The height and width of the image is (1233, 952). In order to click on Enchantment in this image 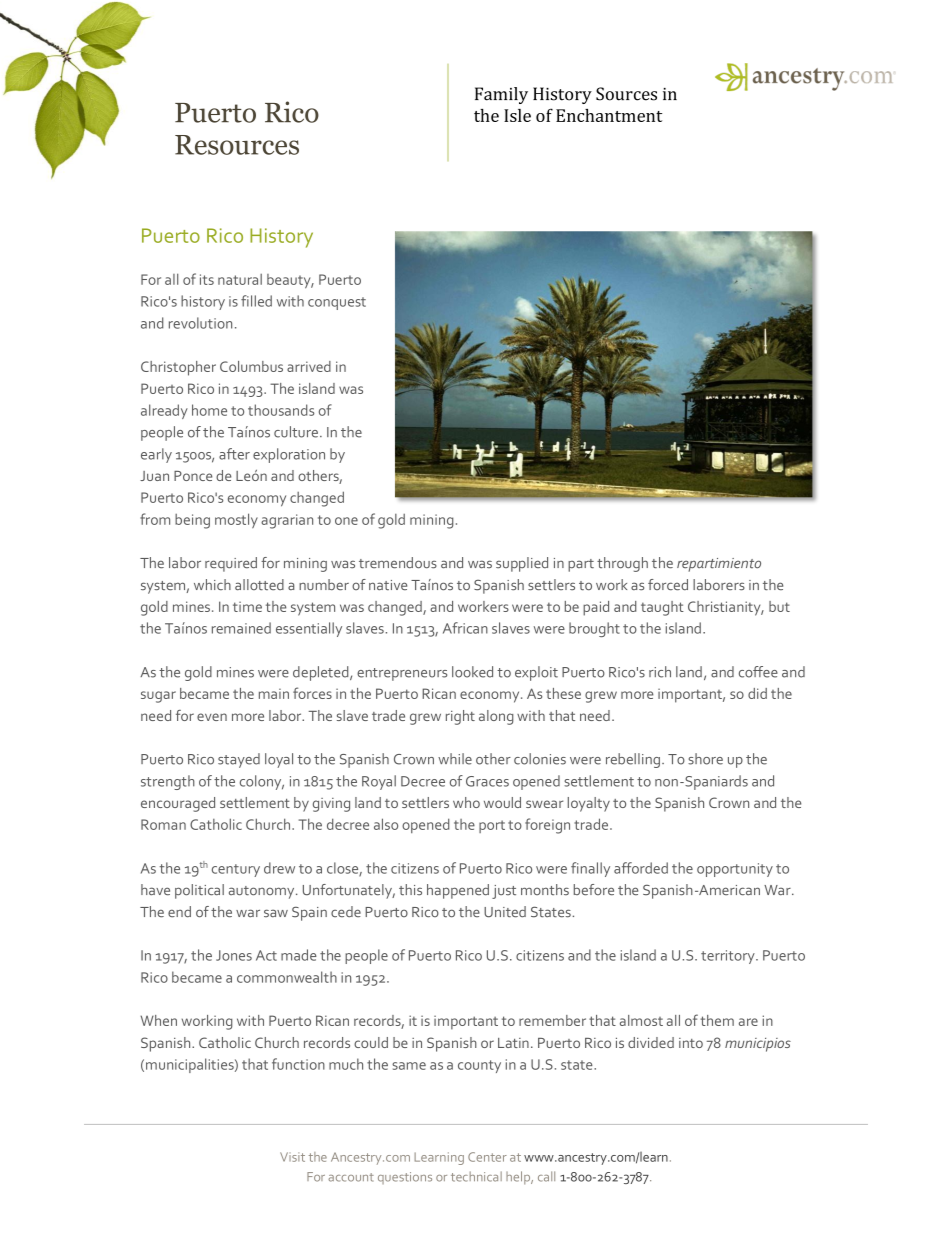, I will do `click(609, 115)`.
